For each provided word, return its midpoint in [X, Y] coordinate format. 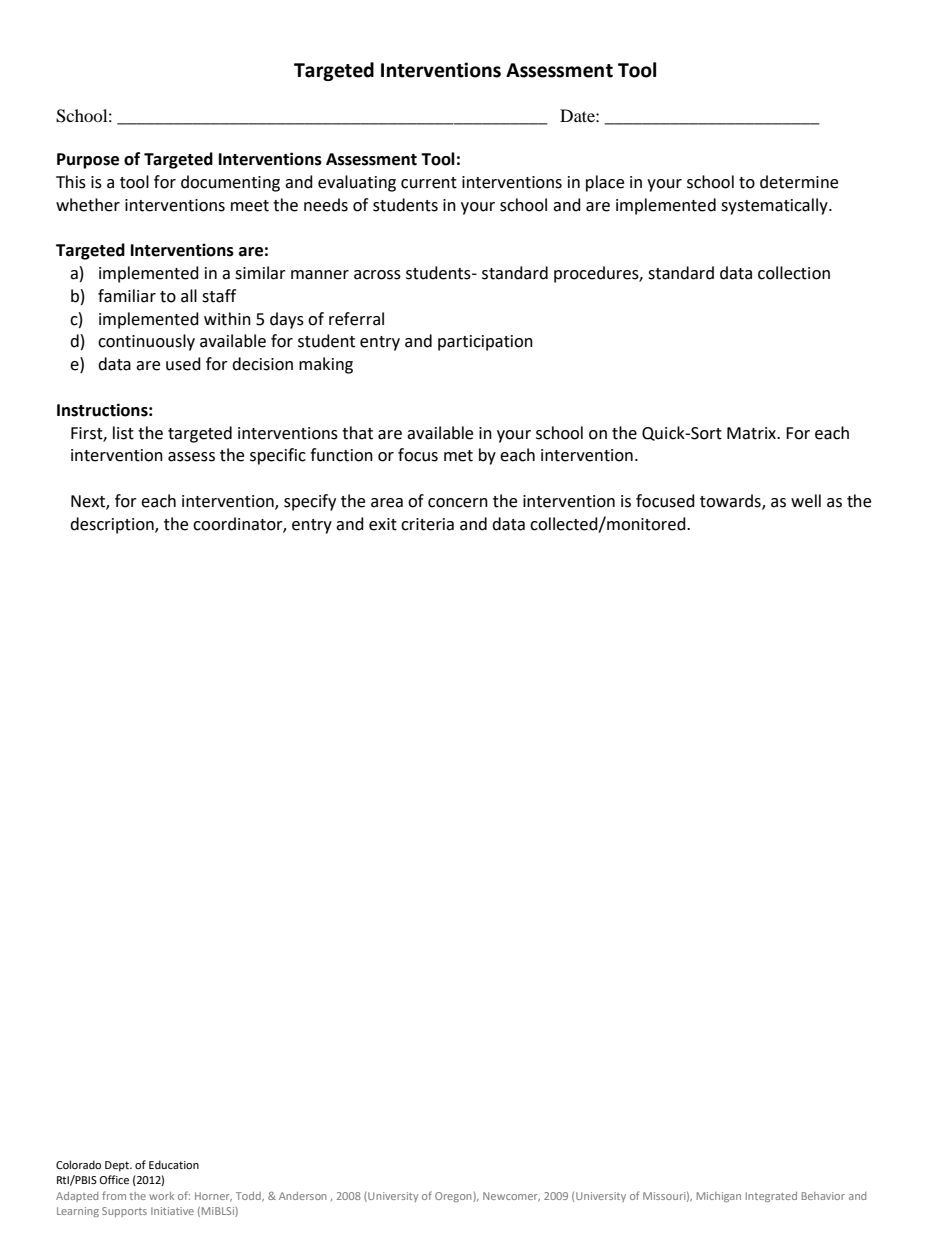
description [113, 525]
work [161, 1196]
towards [731, 502]
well [806, 501]
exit [383, 524]
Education [174, 1164]
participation [485, 343]
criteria [427, 524]
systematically [775, 206]
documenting [230, 183]
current [429, 183]
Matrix [752, 433]
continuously [146, 342]
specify [310, 502]
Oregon [454, 1197]
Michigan [719, 1197]
